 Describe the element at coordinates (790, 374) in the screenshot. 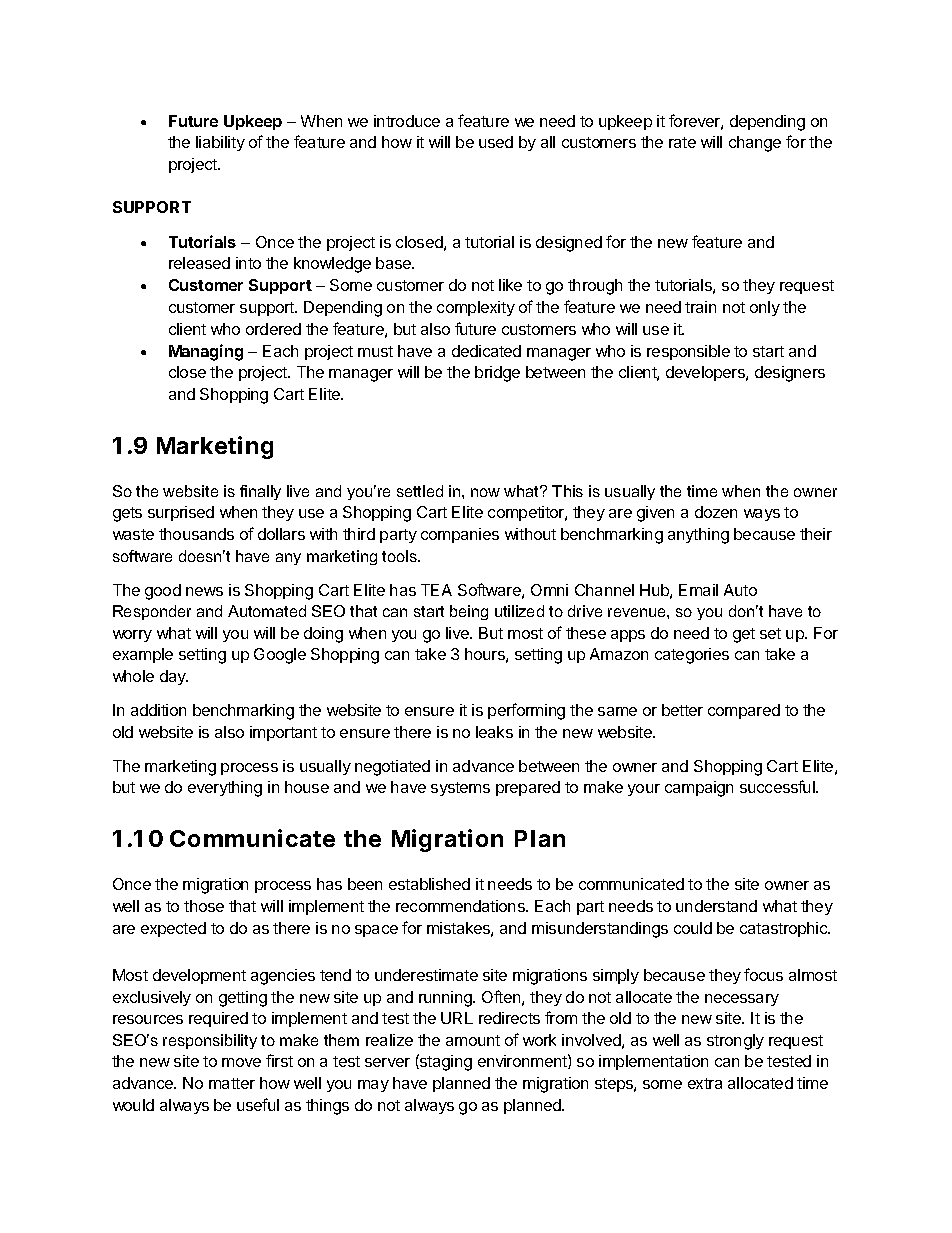

I see `designers` at that location.
